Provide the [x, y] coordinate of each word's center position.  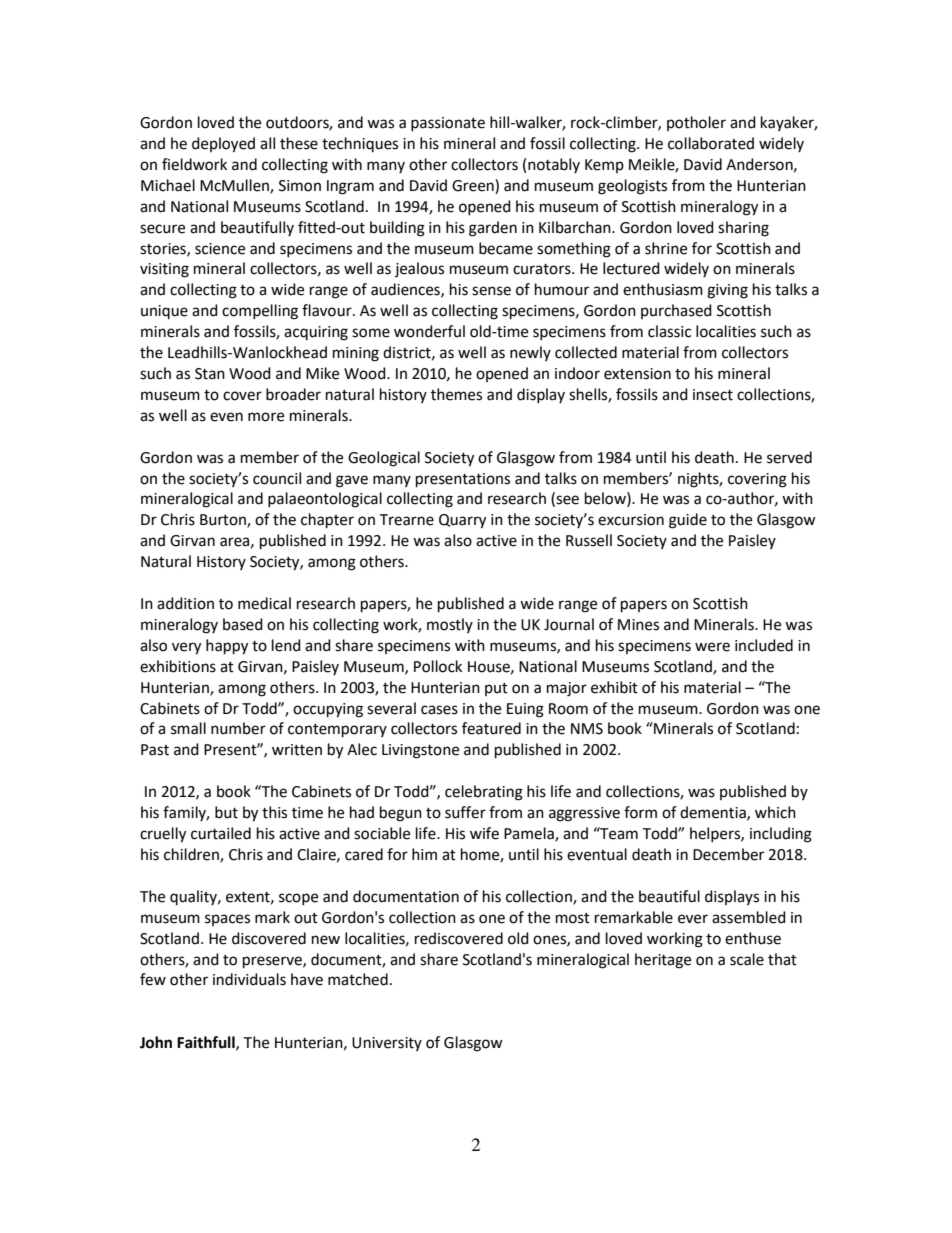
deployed [223, 145]
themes [456, 394]
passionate [448, 124]
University [387, 1044]
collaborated [711, 143]
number [238, 728]
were [712, 647]
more [266, 417]
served [789, 457]
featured [491, 728]
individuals [249, 979]
